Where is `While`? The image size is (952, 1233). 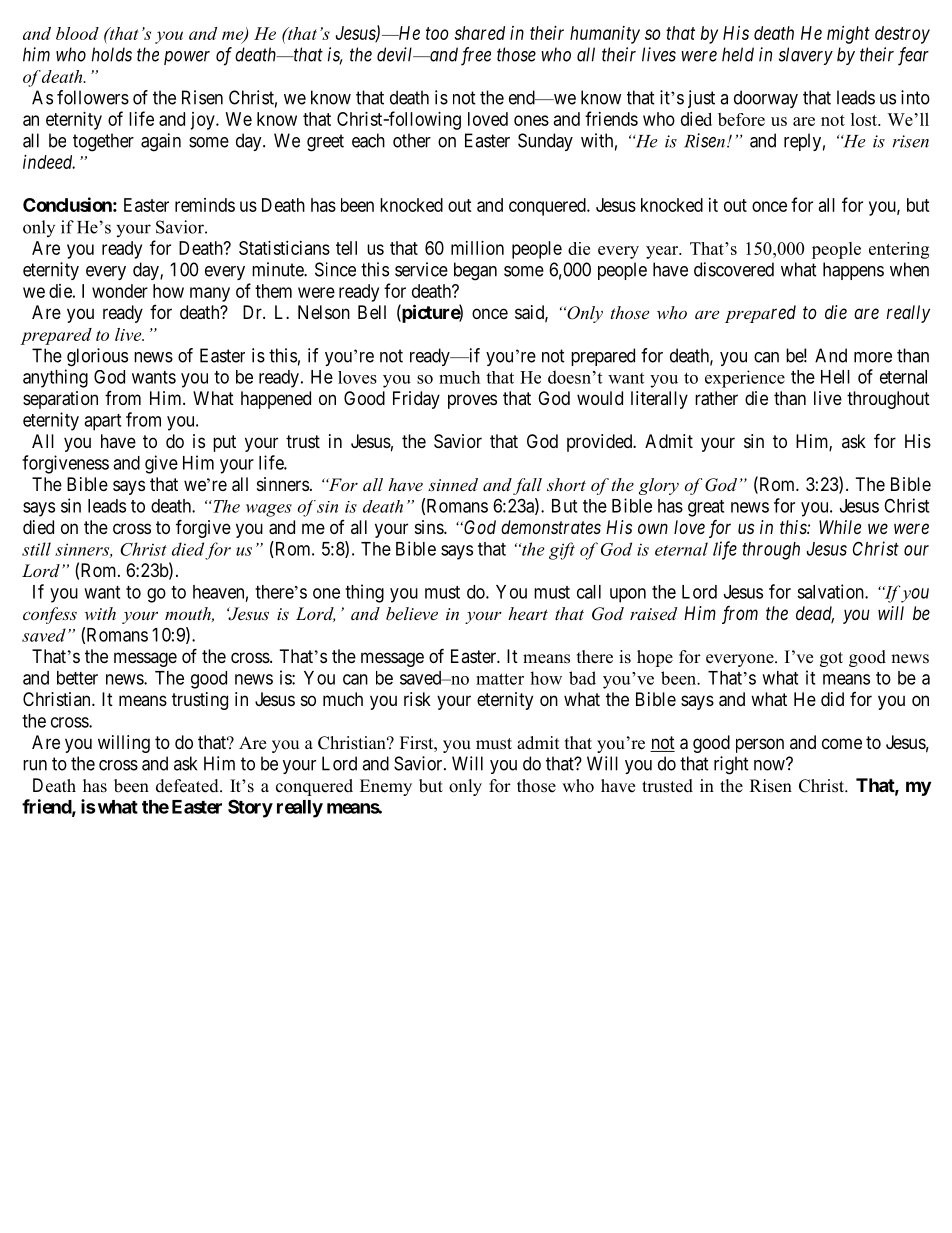 While is located at coordinates (840, 527).
